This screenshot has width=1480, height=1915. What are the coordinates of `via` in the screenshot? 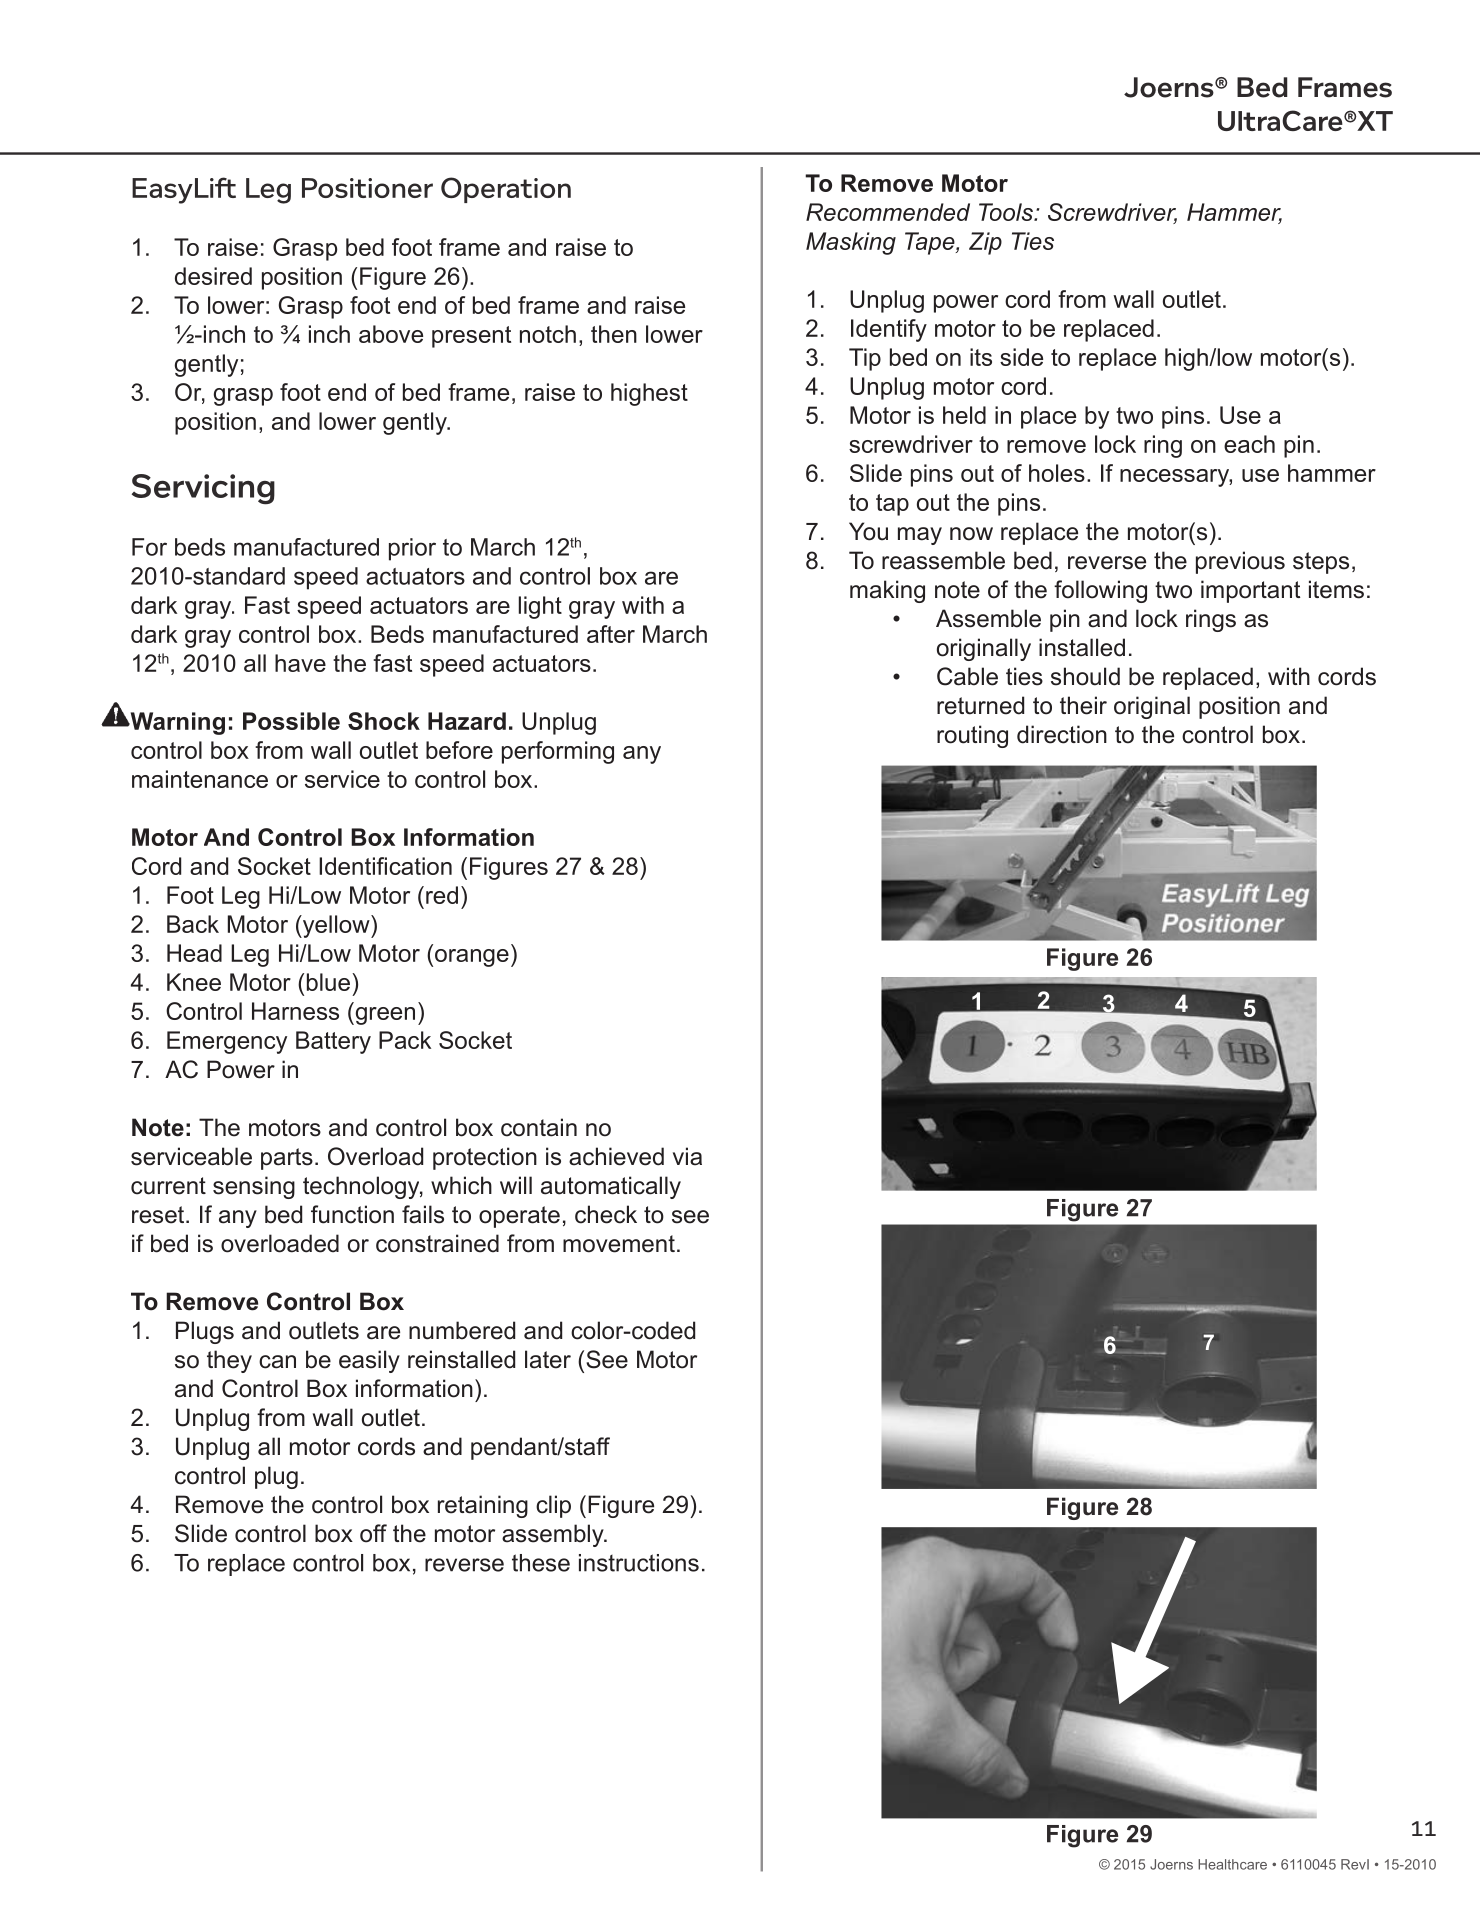 It's located at (687, 1156).
